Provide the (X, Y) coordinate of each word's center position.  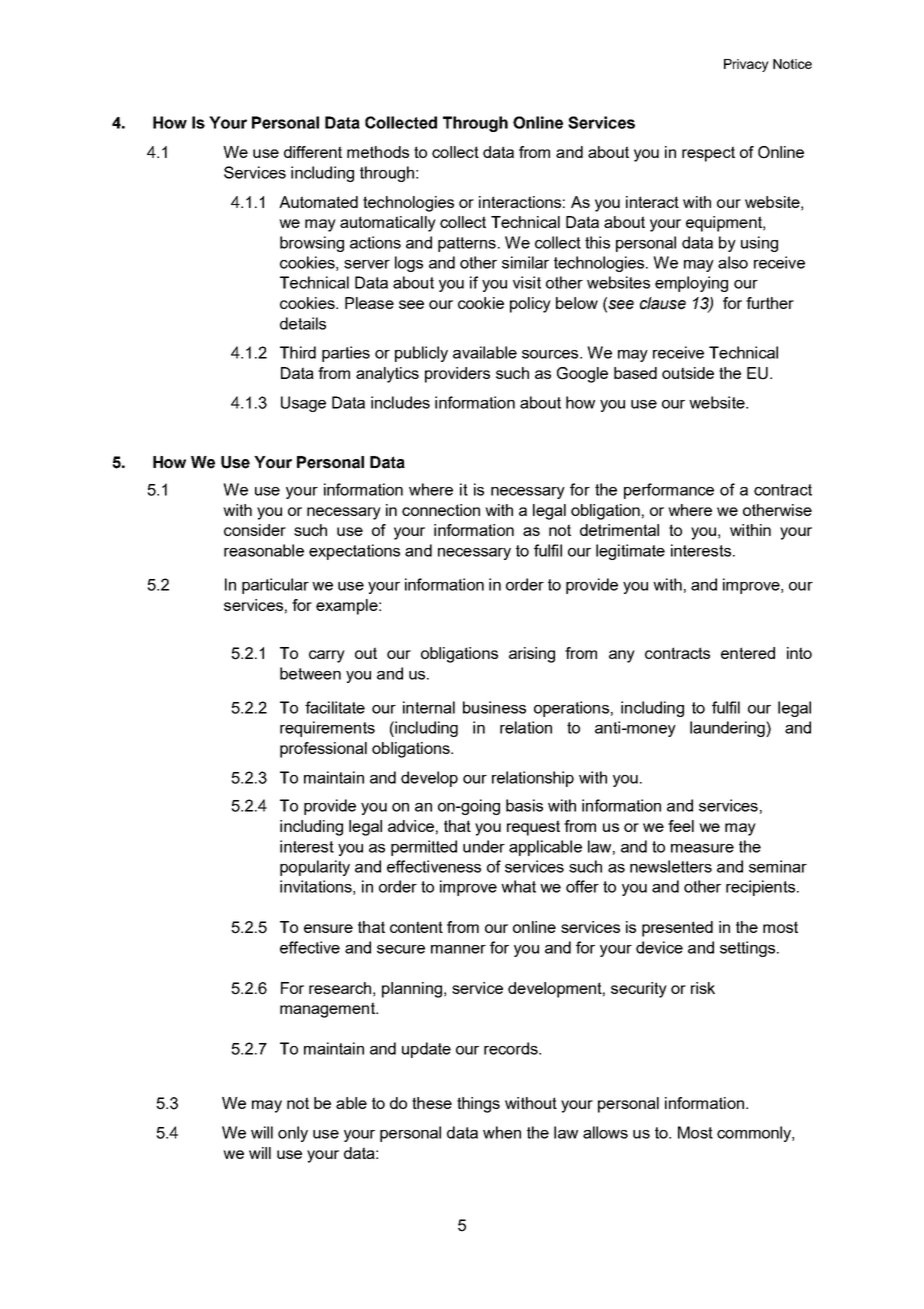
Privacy (746, 65)
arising (532, 655)
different (313, 152)
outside (688, 373)
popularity (315, 868)
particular (275, 586)
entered (748, 653)
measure (702, 848)
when (502, 1132)
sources (551, 354)
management (328, 1010)
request (533, 828)
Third (298, 352)
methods (378, 152)
